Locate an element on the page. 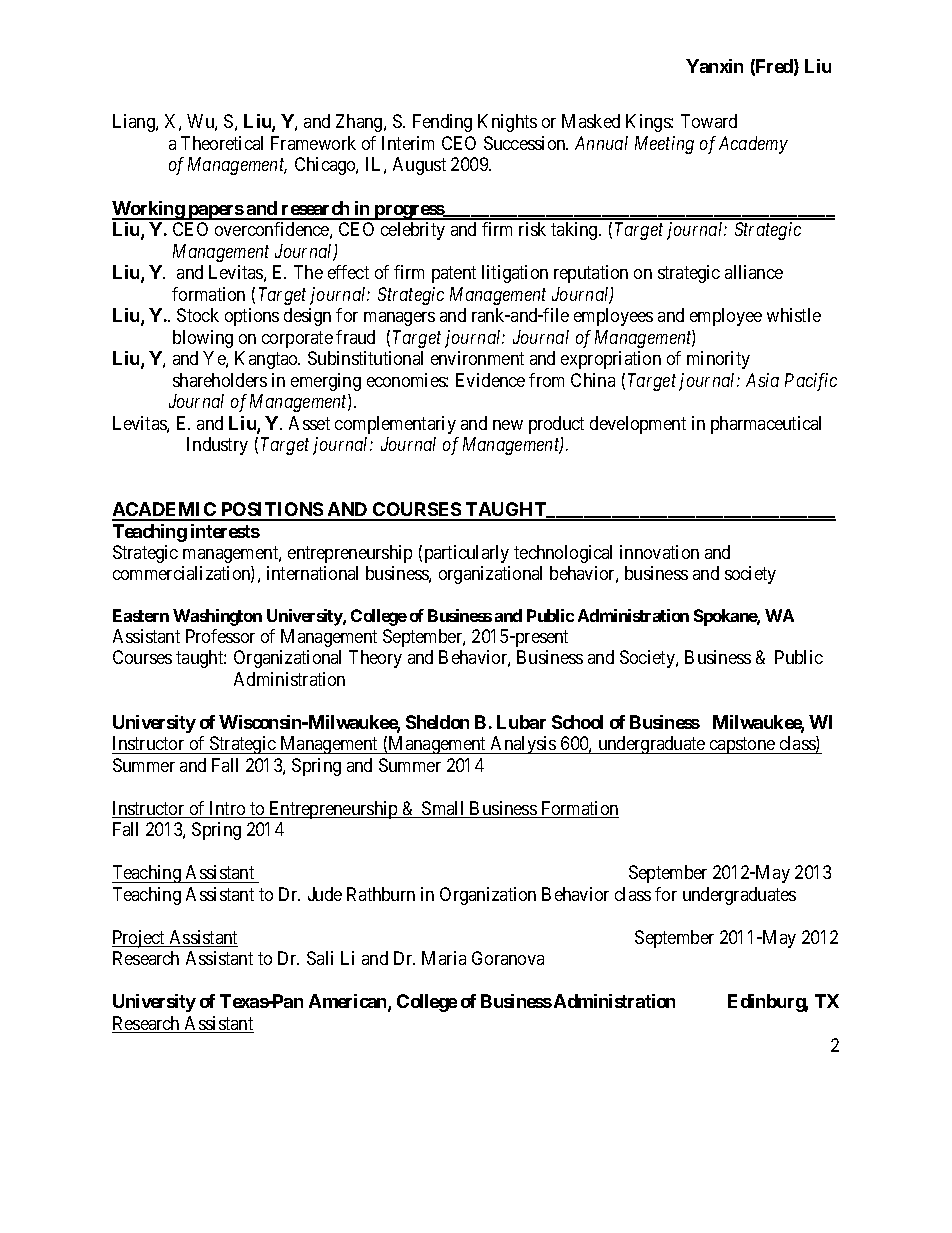  capstone is located at coordinates (742, 745).
